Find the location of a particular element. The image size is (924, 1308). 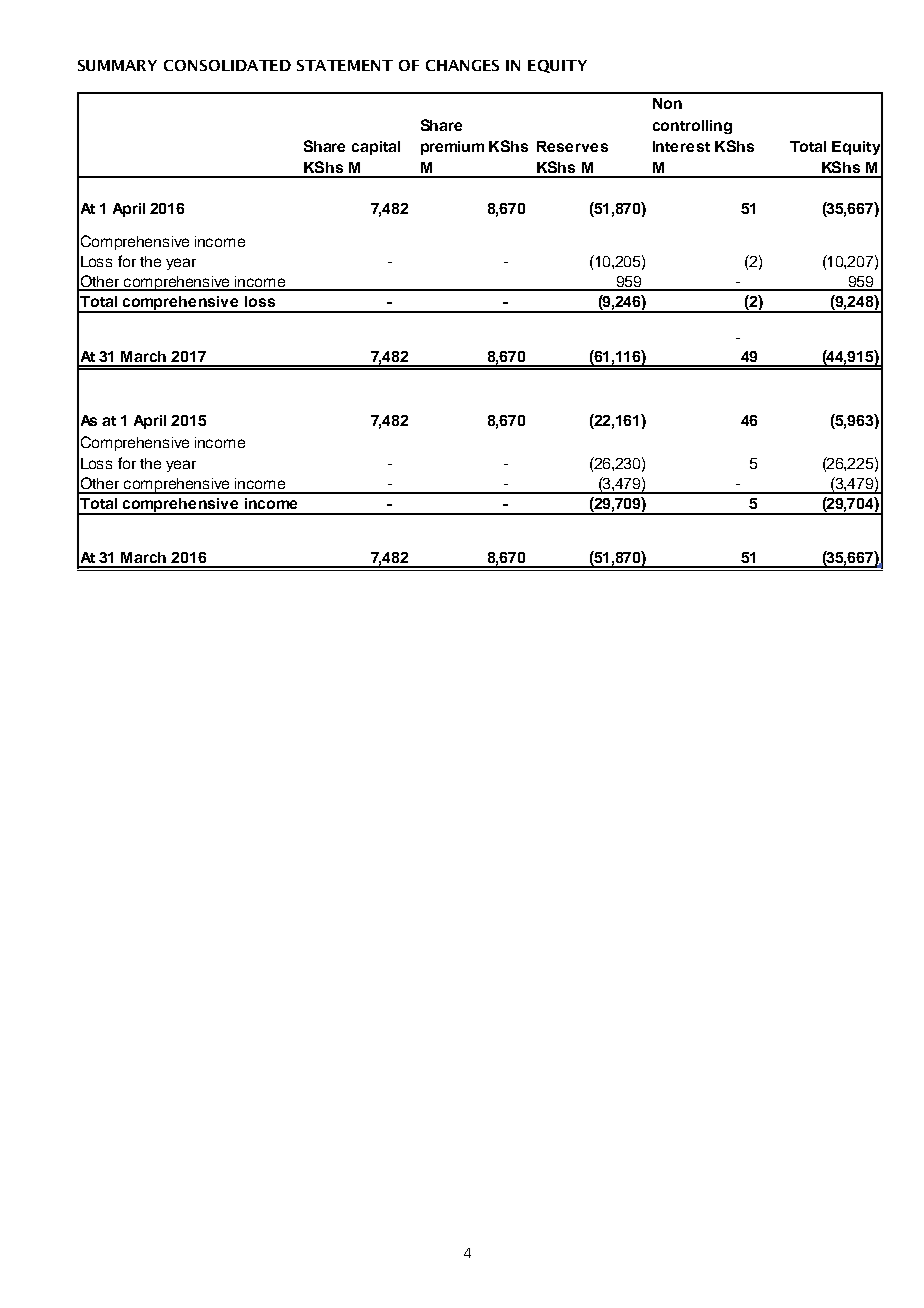

controlling is located at coordinates (692, 127).
